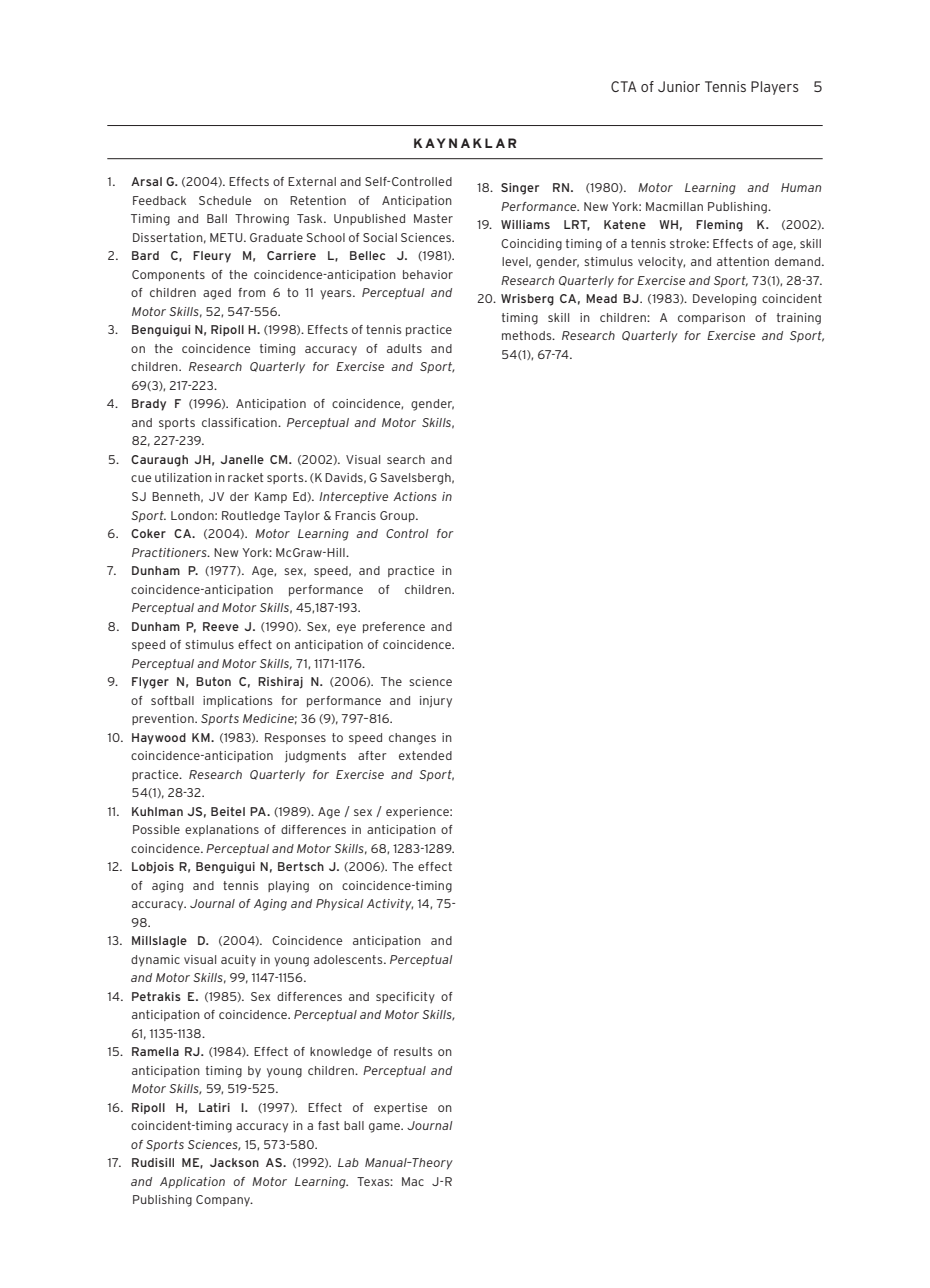 Image resolution: width=930 pixels, height=1288 pixels. Describe the element at coordinates (679, 86) in the document. I see `Junior` at that location.
